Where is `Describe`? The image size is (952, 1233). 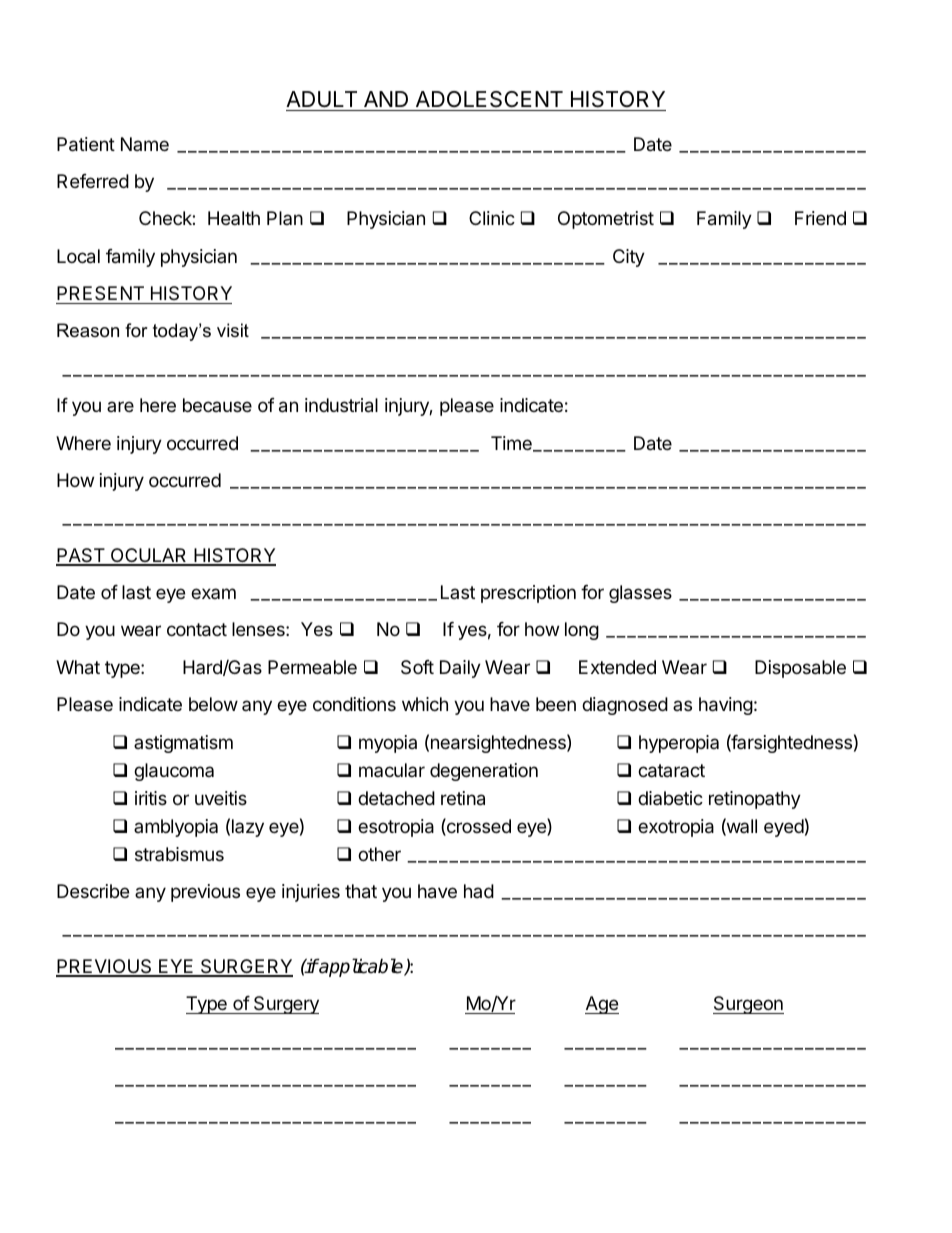
Describe is located at coordinates (93, 891).
